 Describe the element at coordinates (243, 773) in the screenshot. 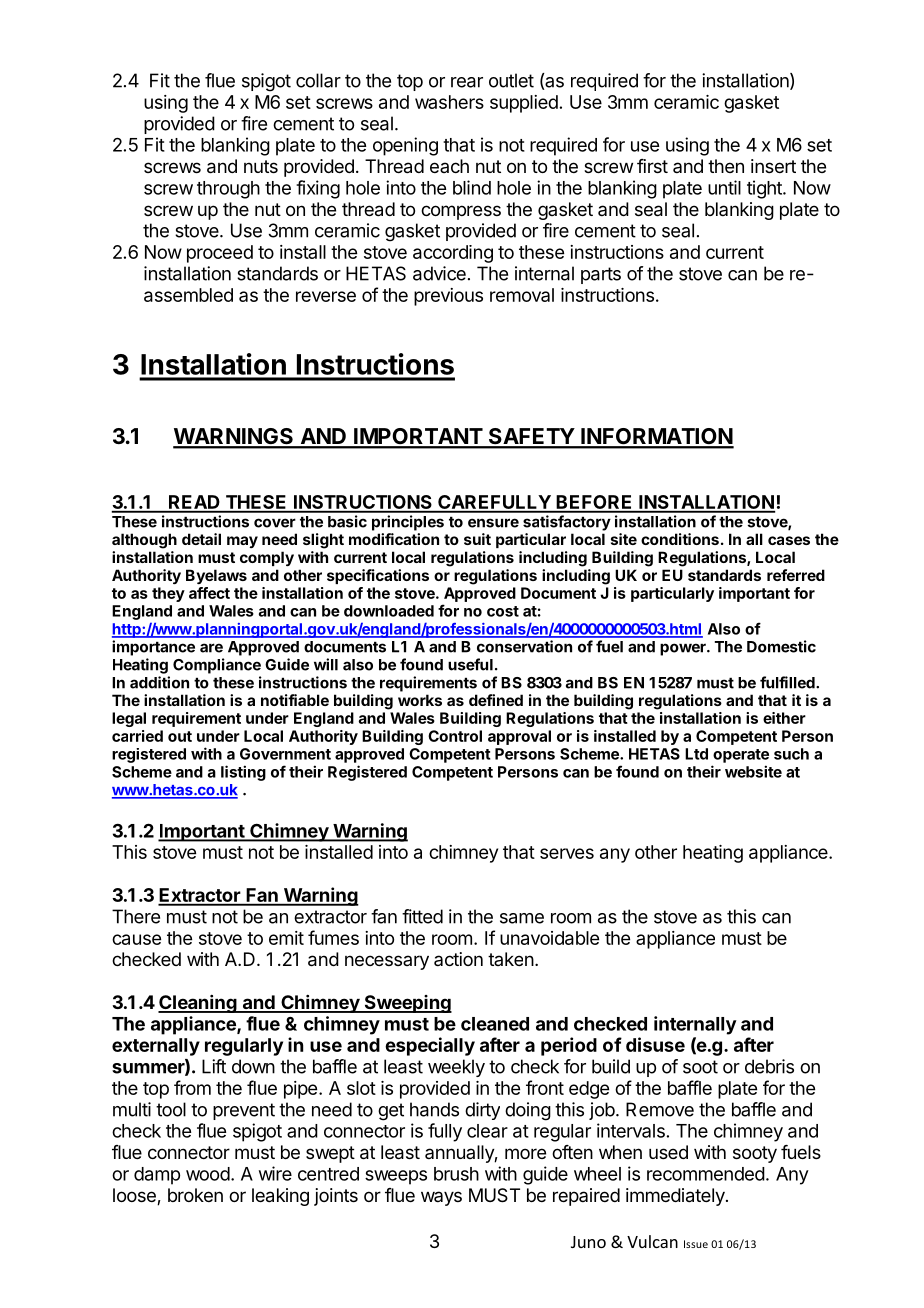

I see `listing` at that location.
